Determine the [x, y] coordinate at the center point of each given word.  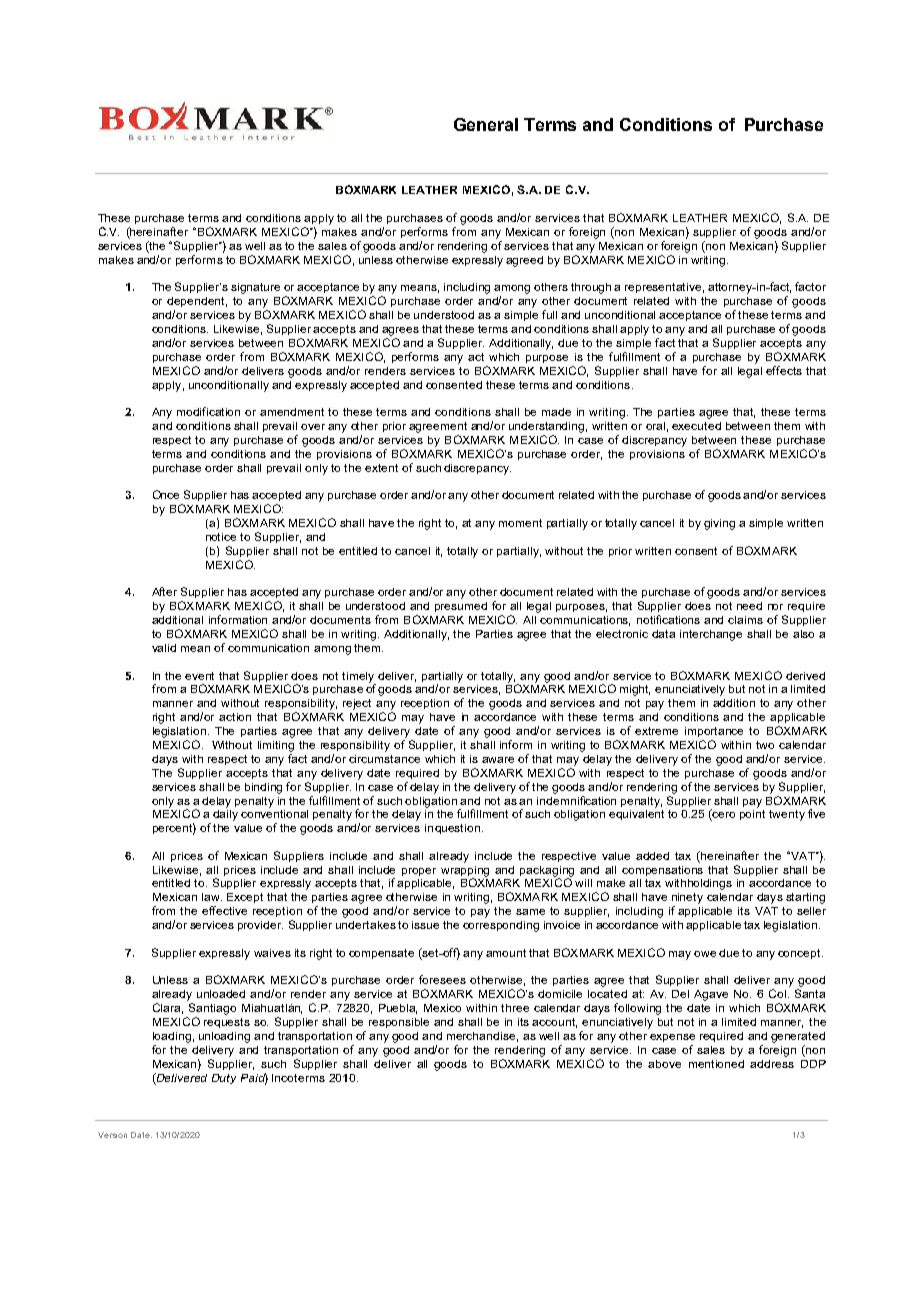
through [591, 288]
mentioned [716, 1064]
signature [255, 288]
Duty [224, 1079]
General [486, 124]
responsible [399, 1023]
